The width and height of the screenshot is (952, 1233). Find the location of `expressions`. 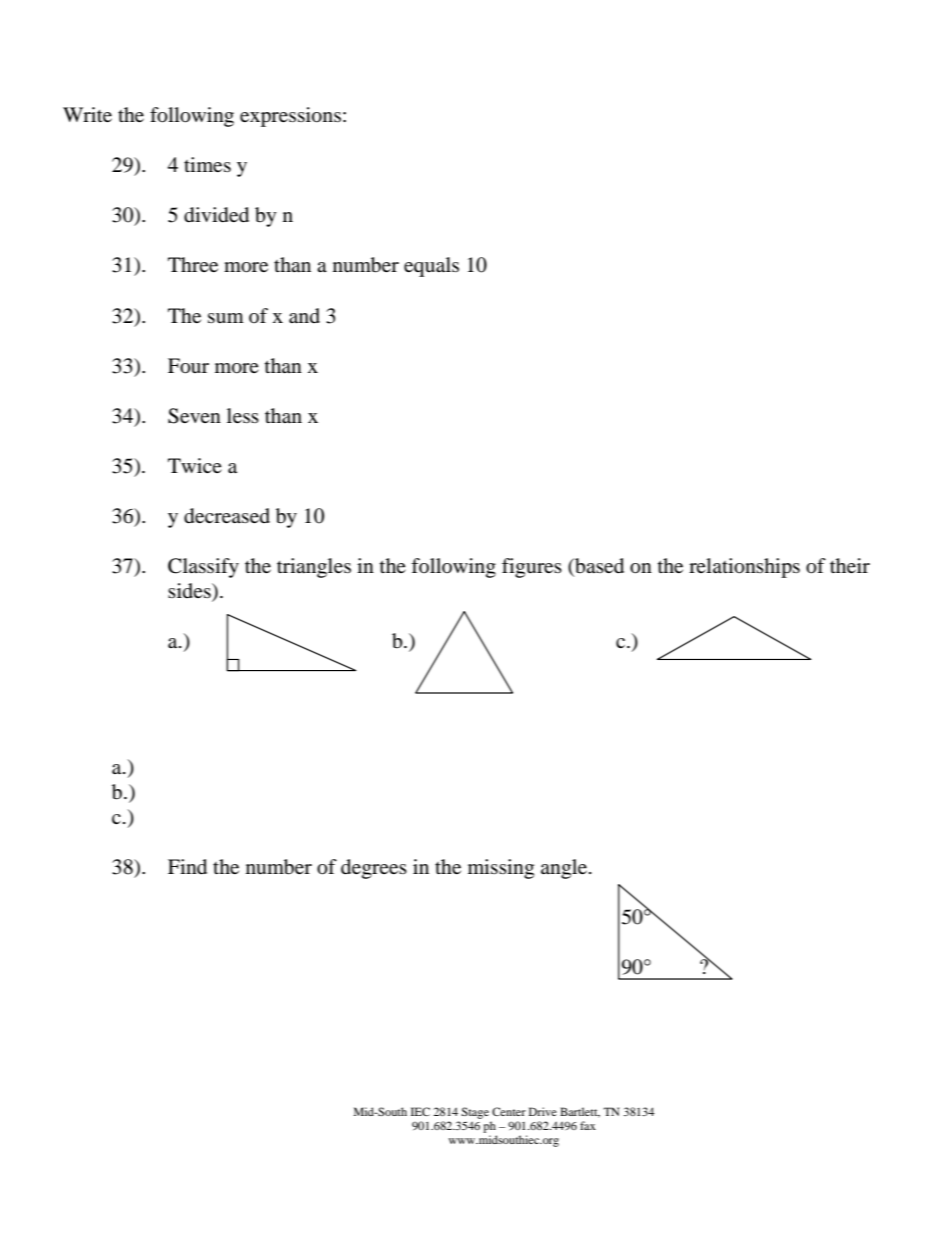

expressions is located at coordinates (290, 117).
